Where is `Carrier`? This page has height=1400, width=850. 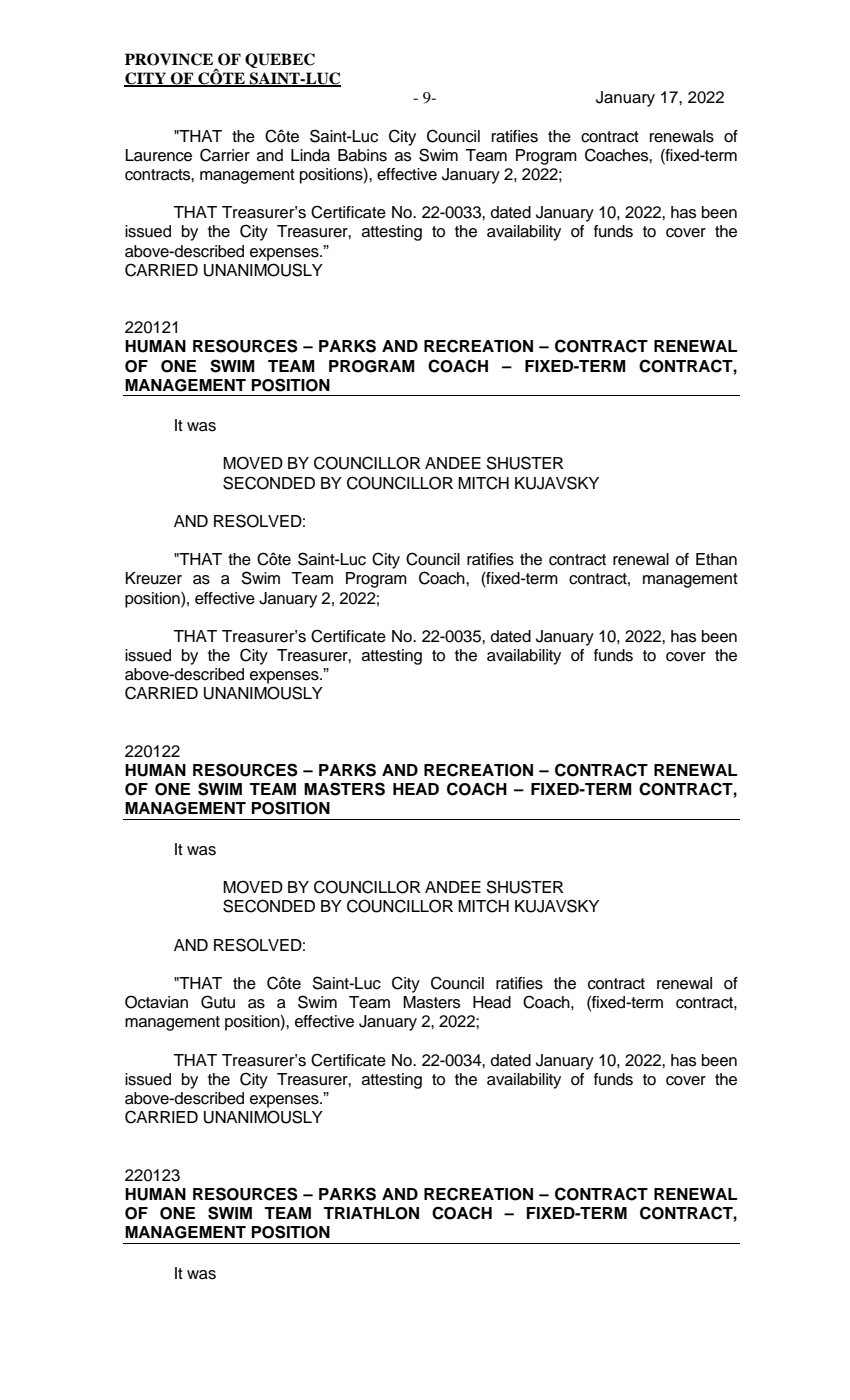 Carrier is located at coordinates (225, 155).
